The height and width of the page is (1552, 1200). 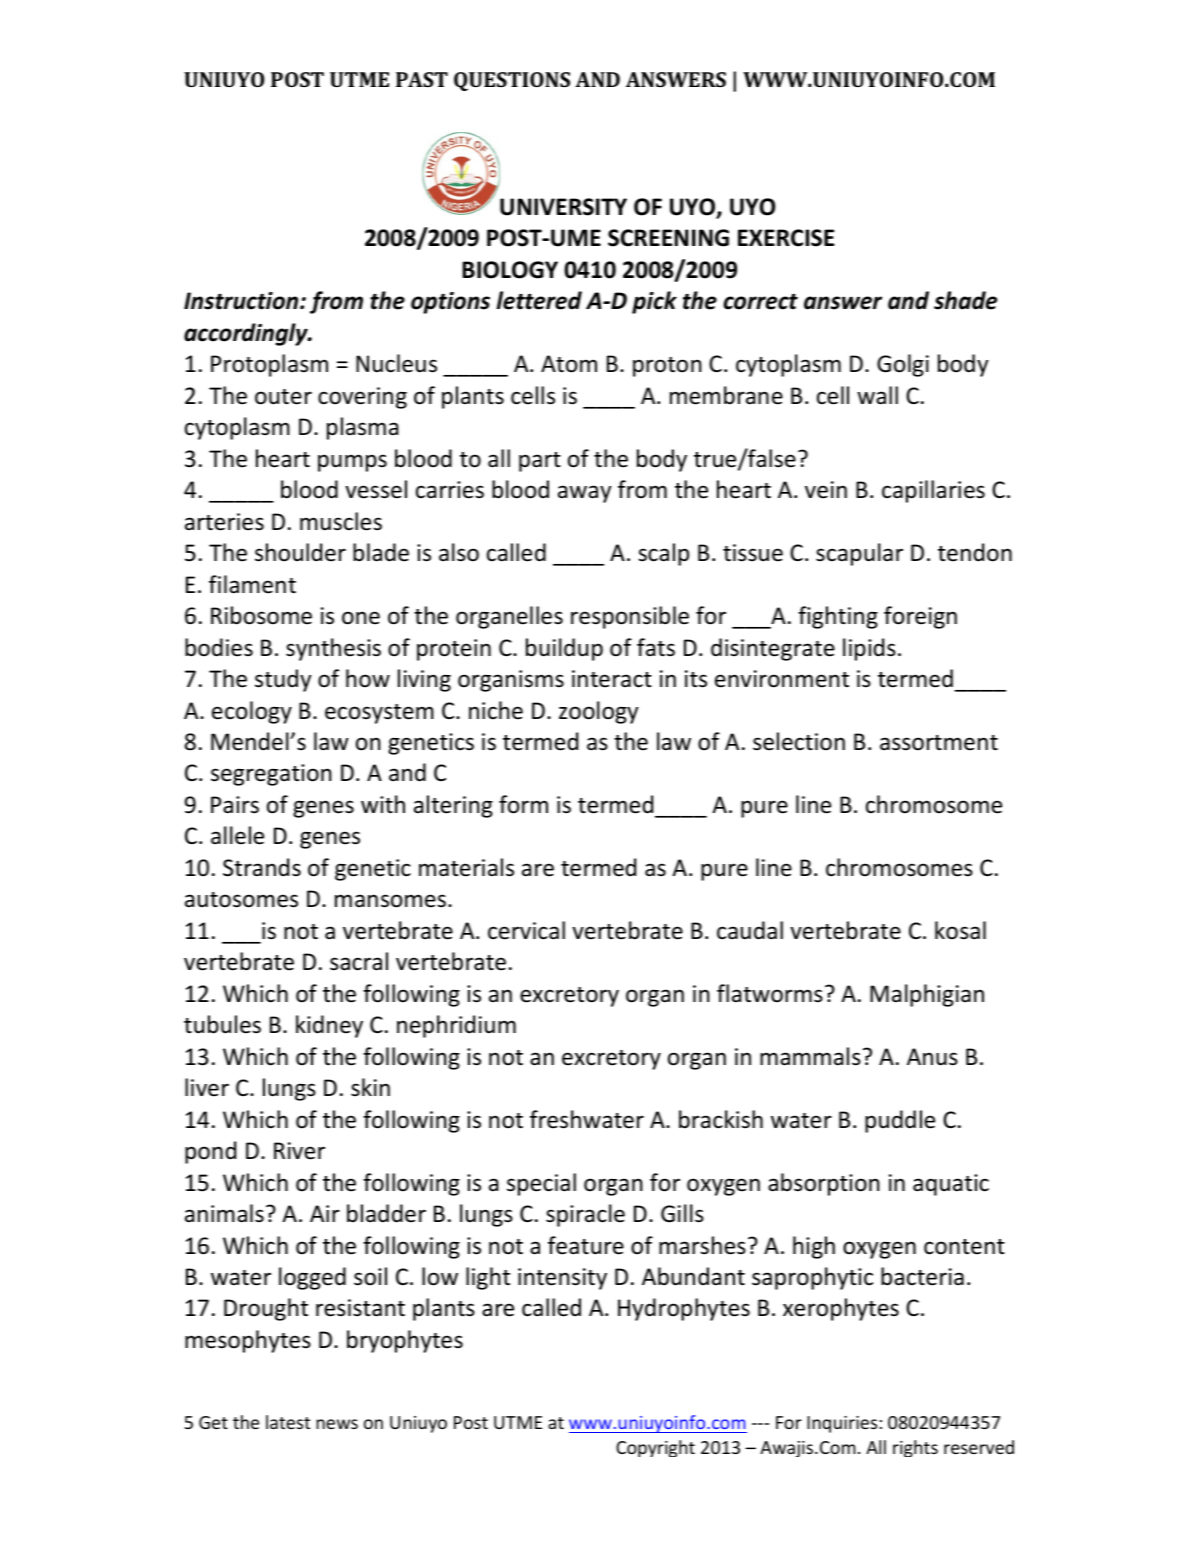 I want to click on scapular, so click(x=859, y=554).
